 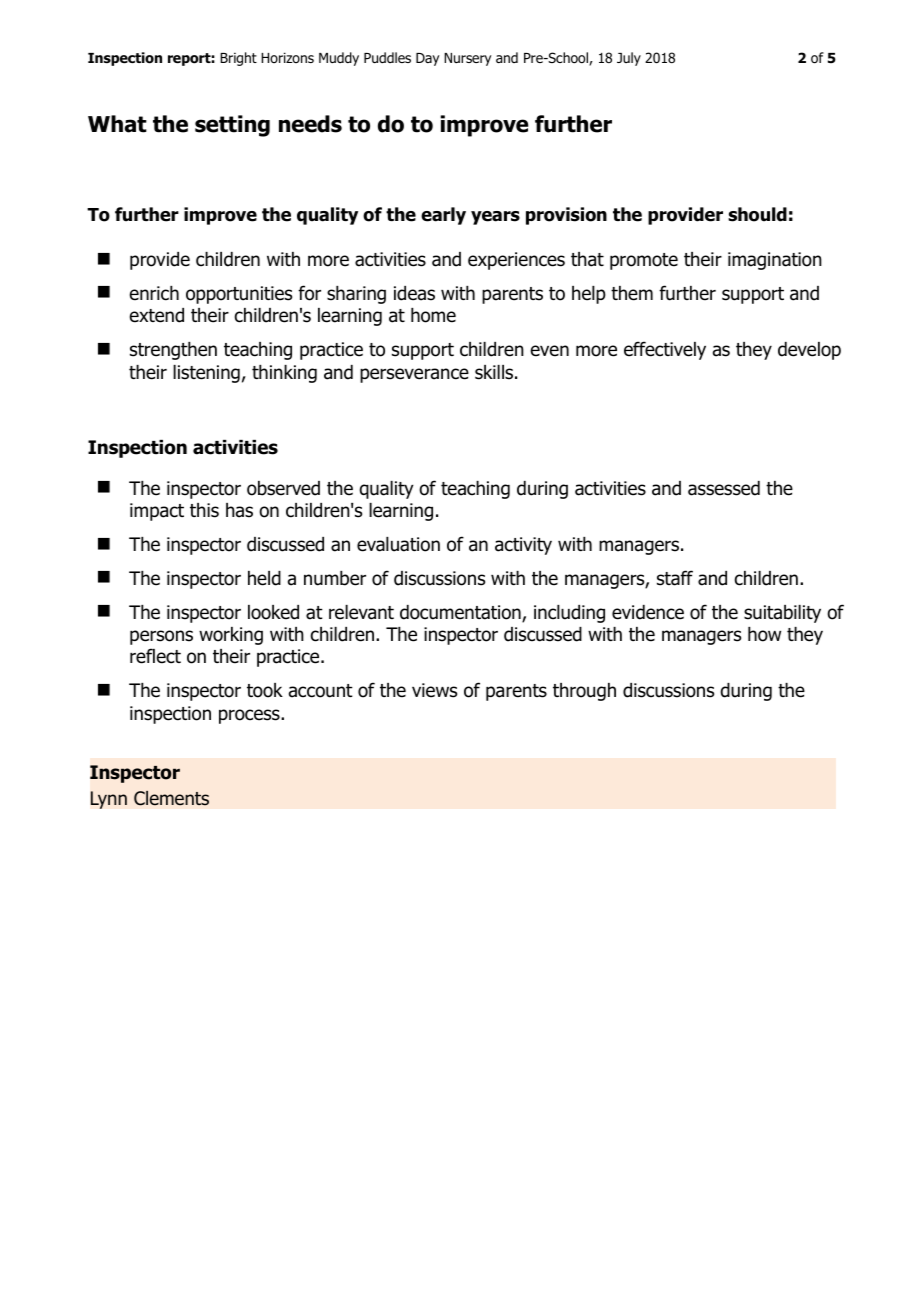 I want to click on extend, so click(x=157, y=315).
